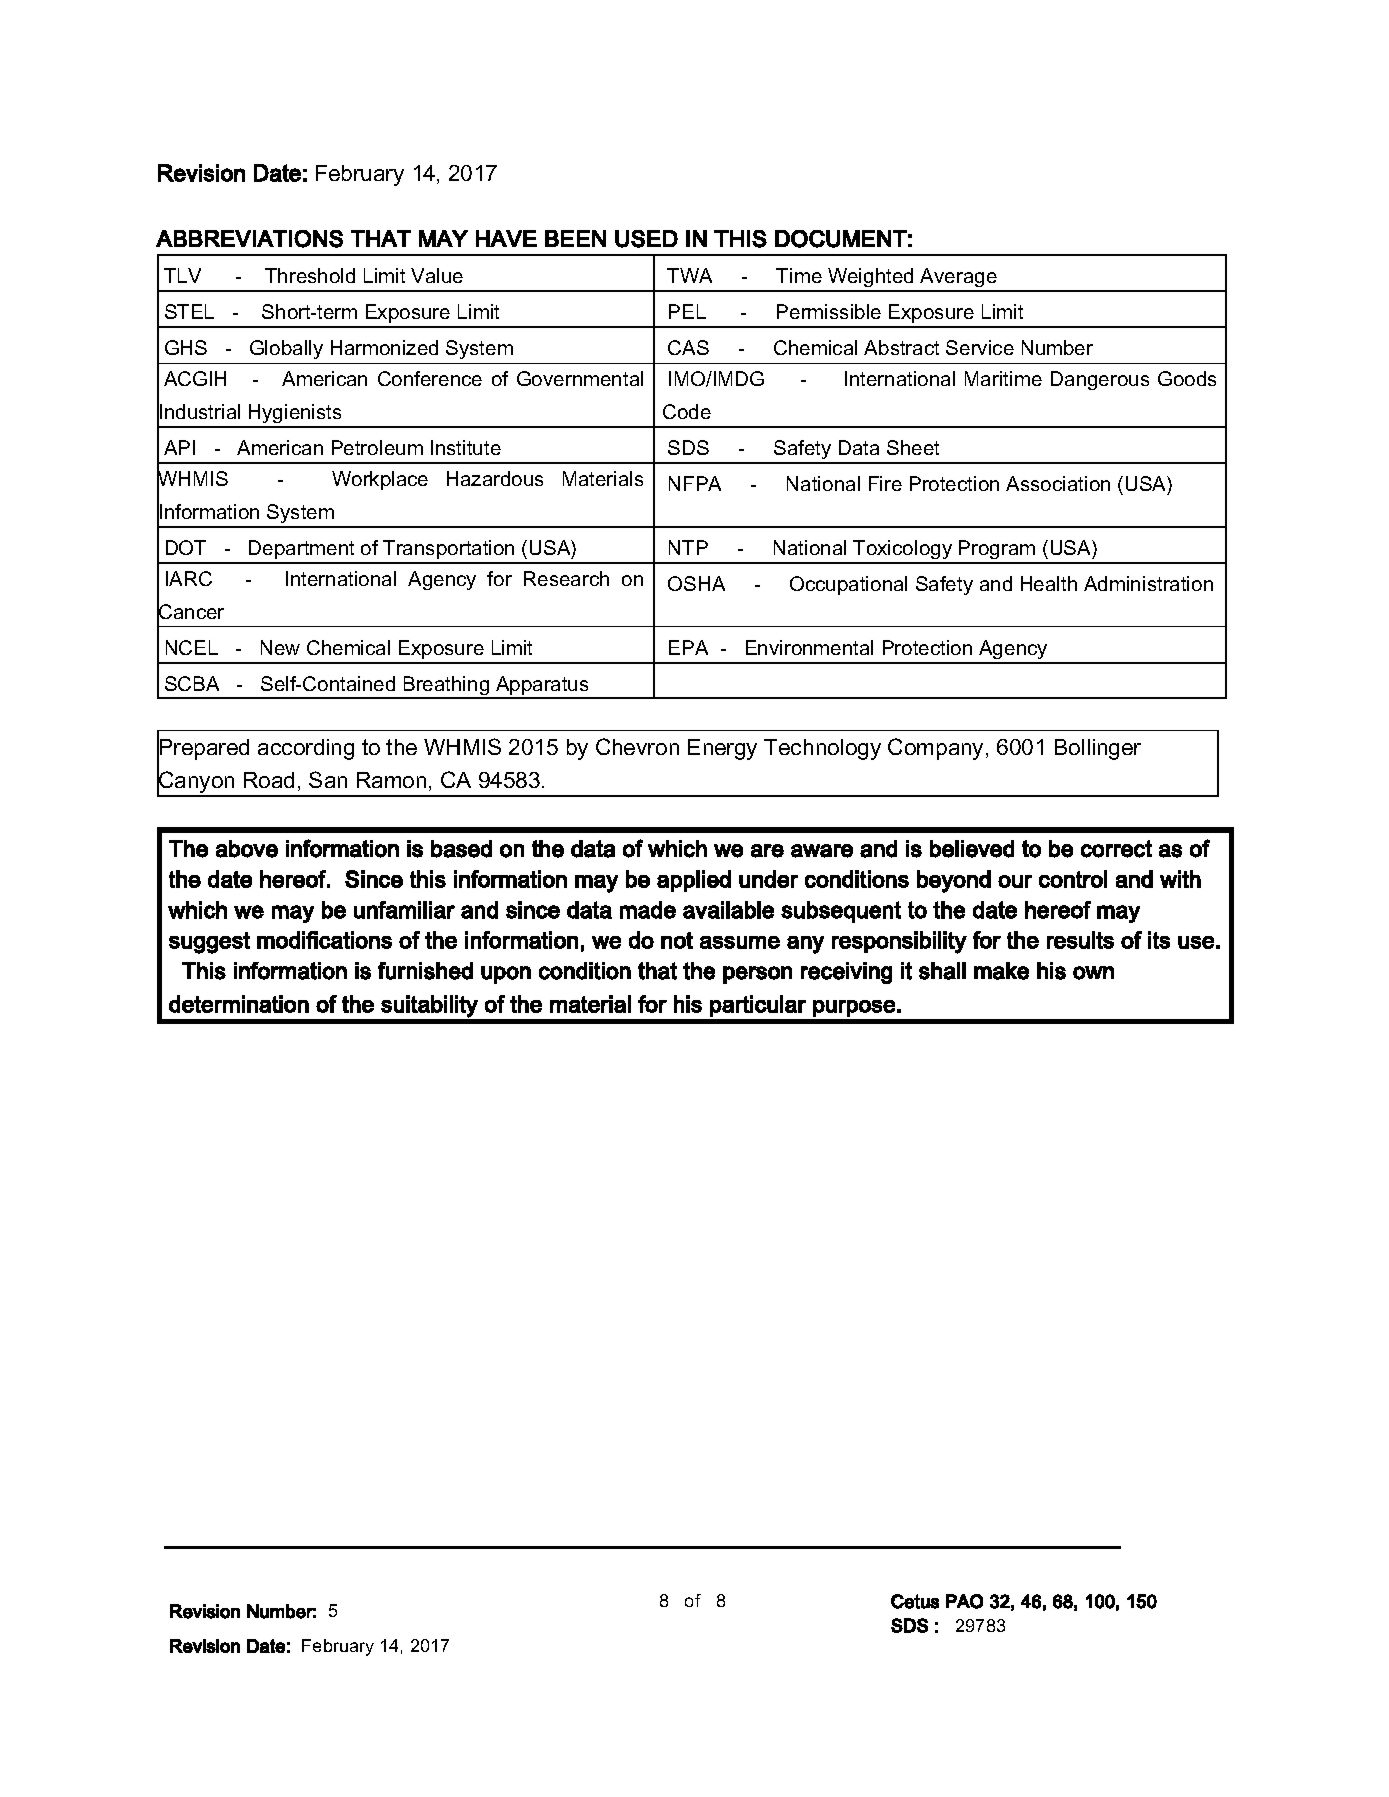 The width and height of the page is (1389, 1797). I want to click on modifications, so click(324, 940).
